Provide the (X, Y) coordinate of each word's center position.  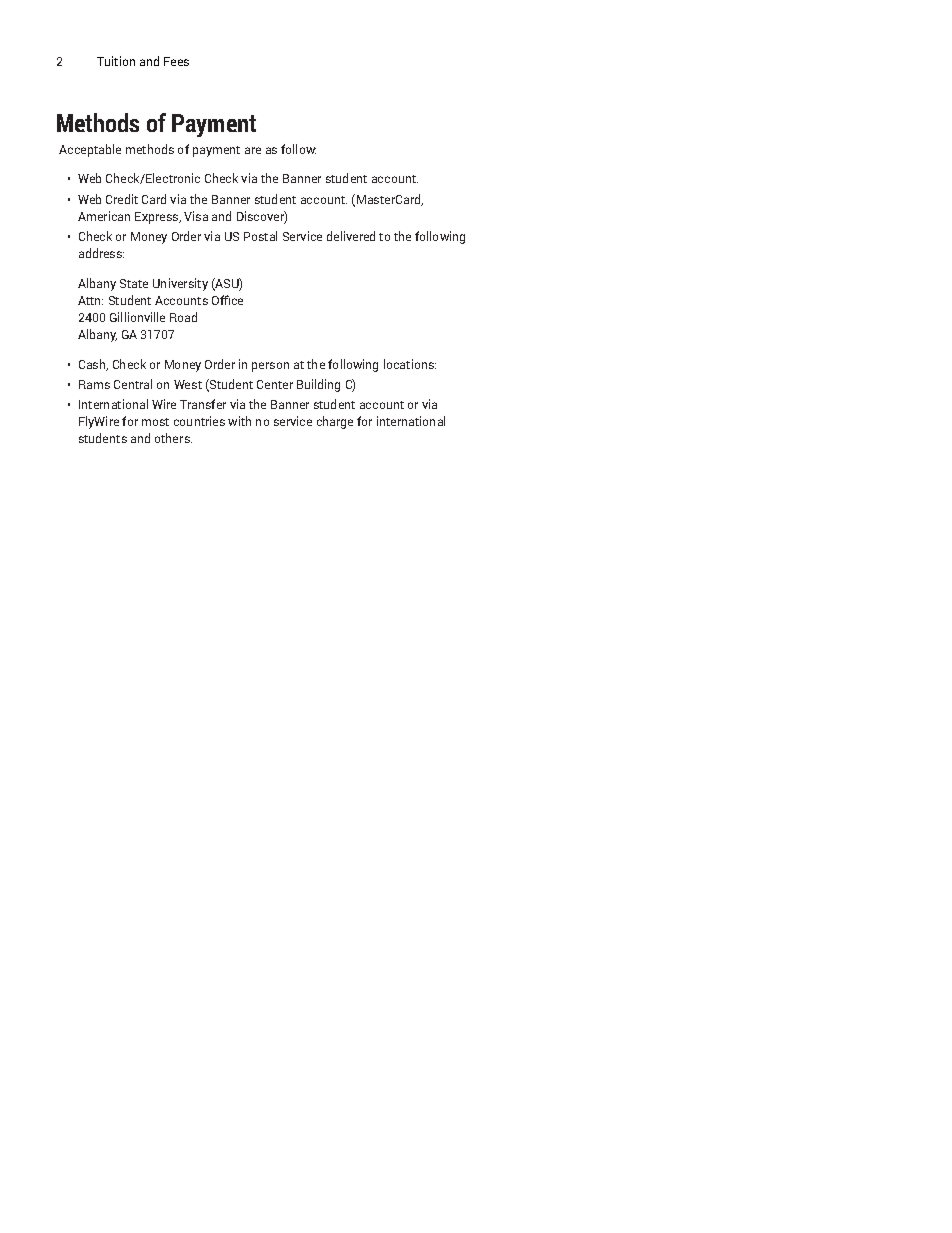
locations (410, 364)
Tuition (116, 61)
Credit (122, 199)
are (253, 150)
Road (183, 317)
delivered (351, 236)
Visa (196, 216)
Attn (90, 300)
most (155, 422)
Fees (176, 61)
